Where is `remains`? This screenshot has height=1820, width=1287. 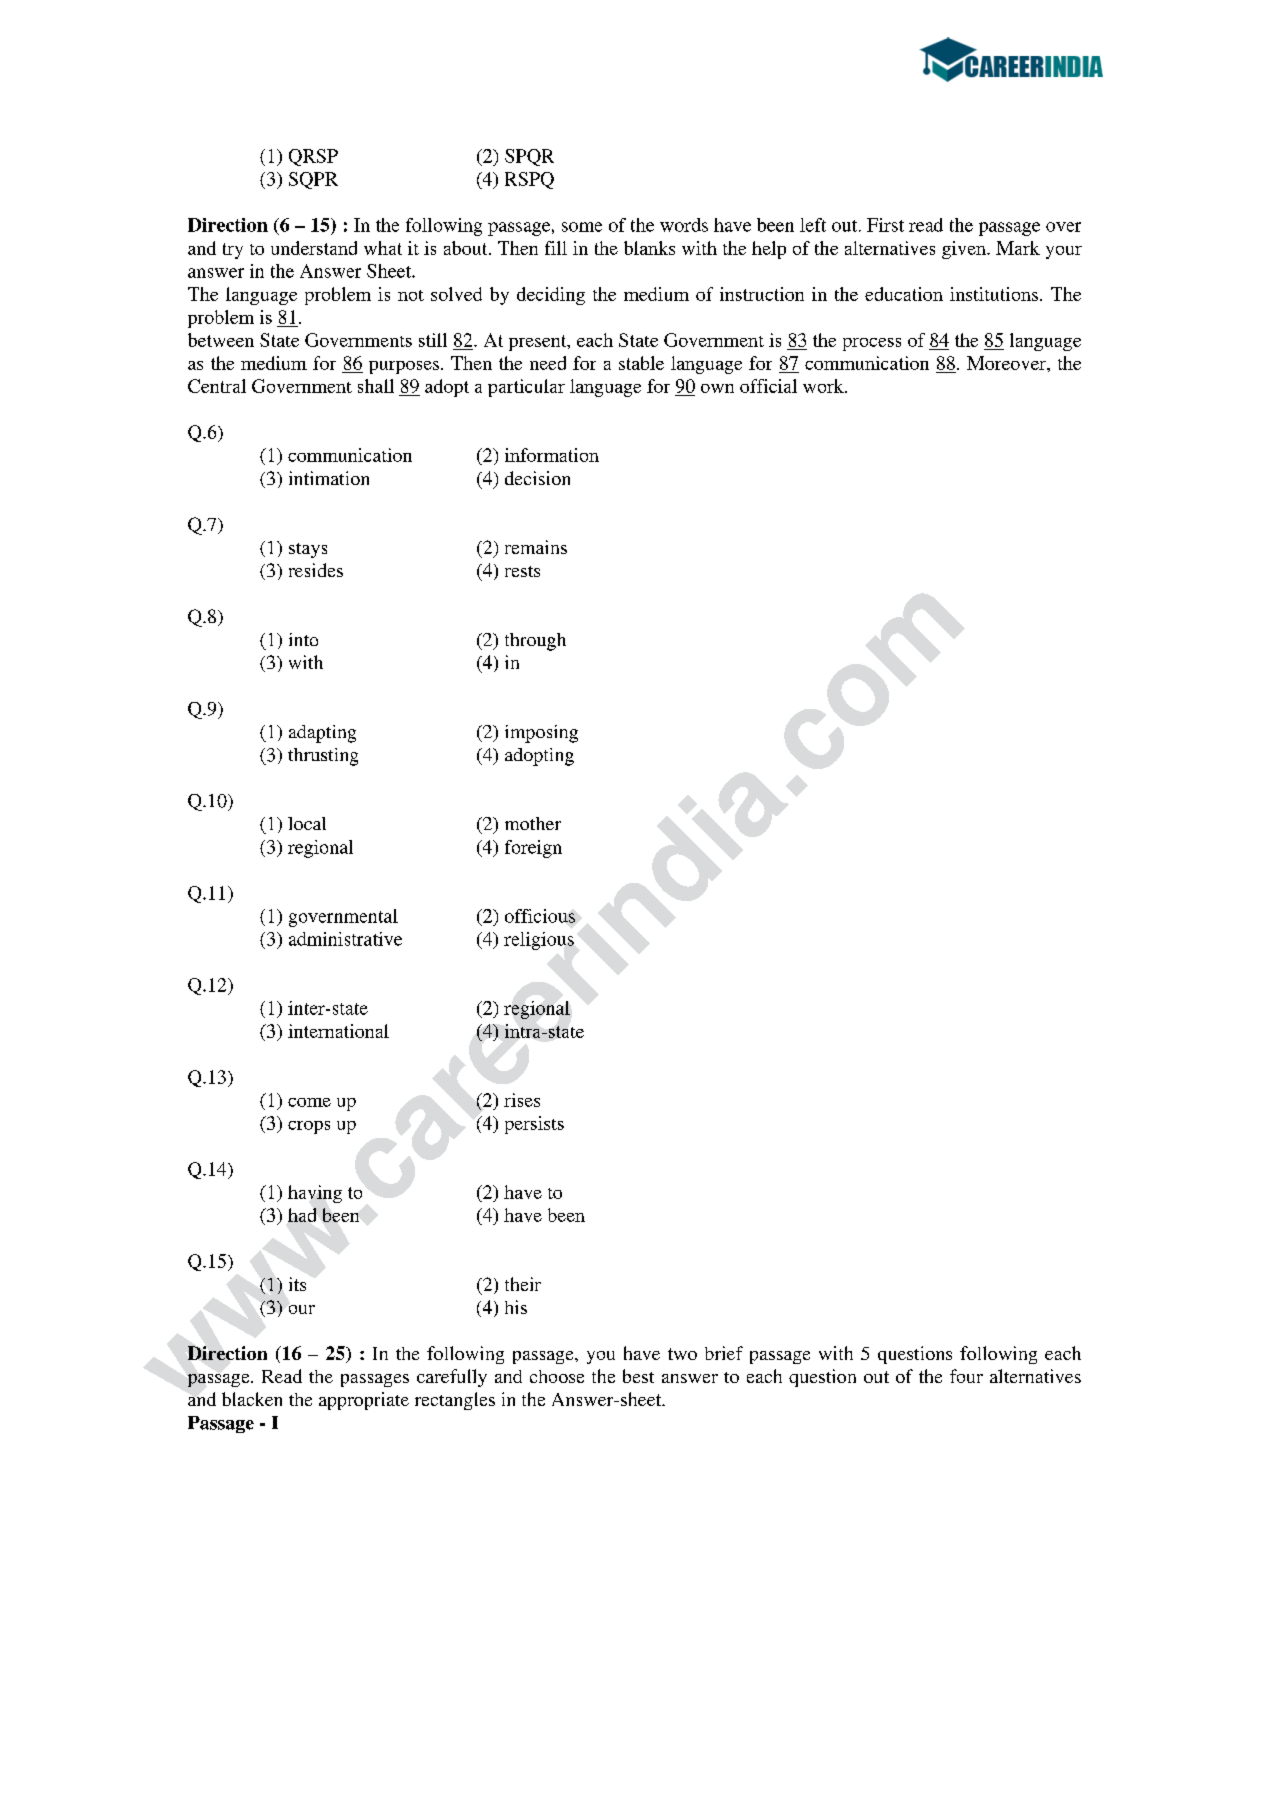 remains is located at coordinates (536, 547).
